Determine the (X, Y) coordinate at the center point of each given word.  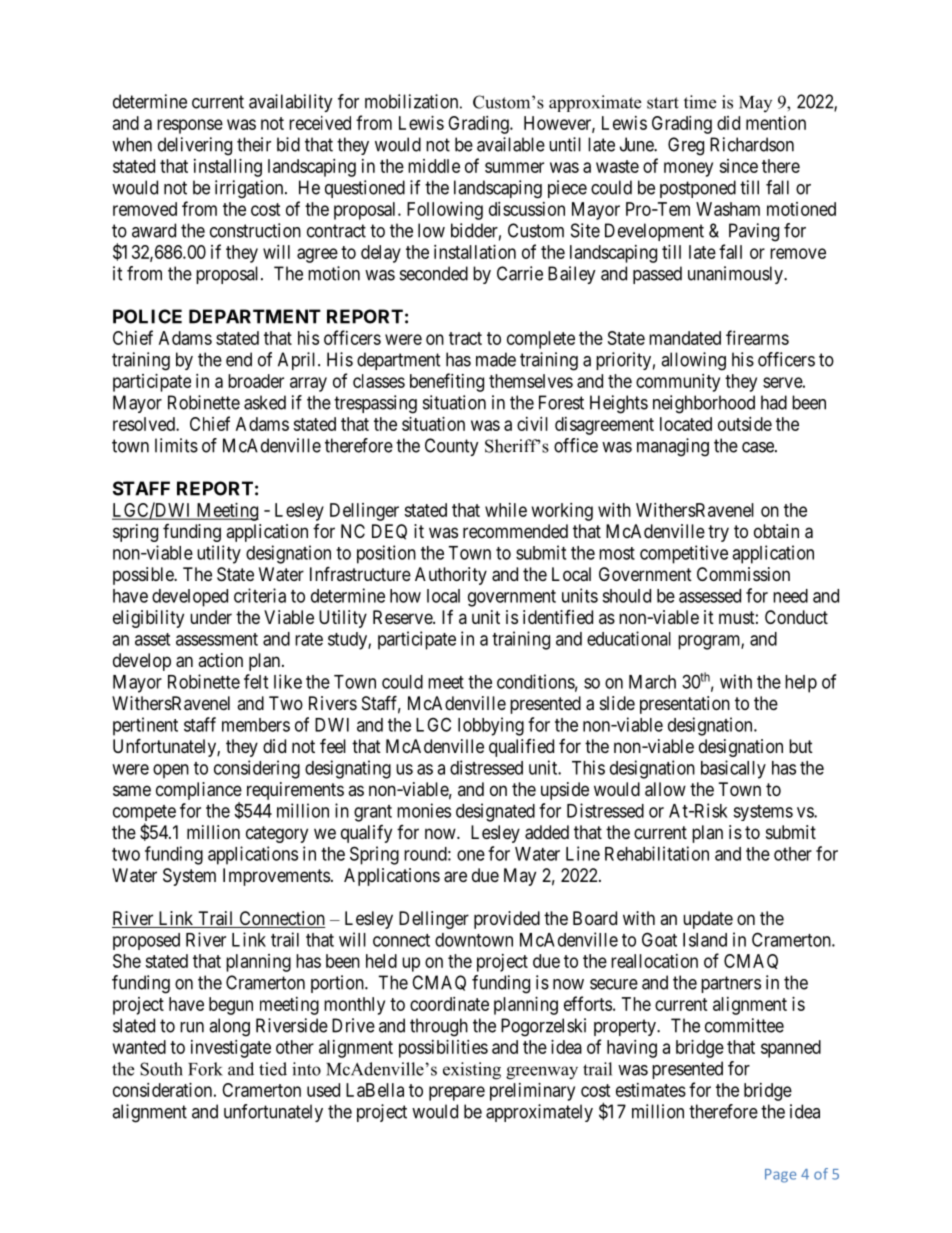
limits (176, 445)
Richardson (752, 144)
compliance (199, 791)
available (511, 144)
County (452, 447)
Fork (205, 1069)
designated (495, 812)
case (759, 447)
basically (733, 769)
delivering (195, 146)
